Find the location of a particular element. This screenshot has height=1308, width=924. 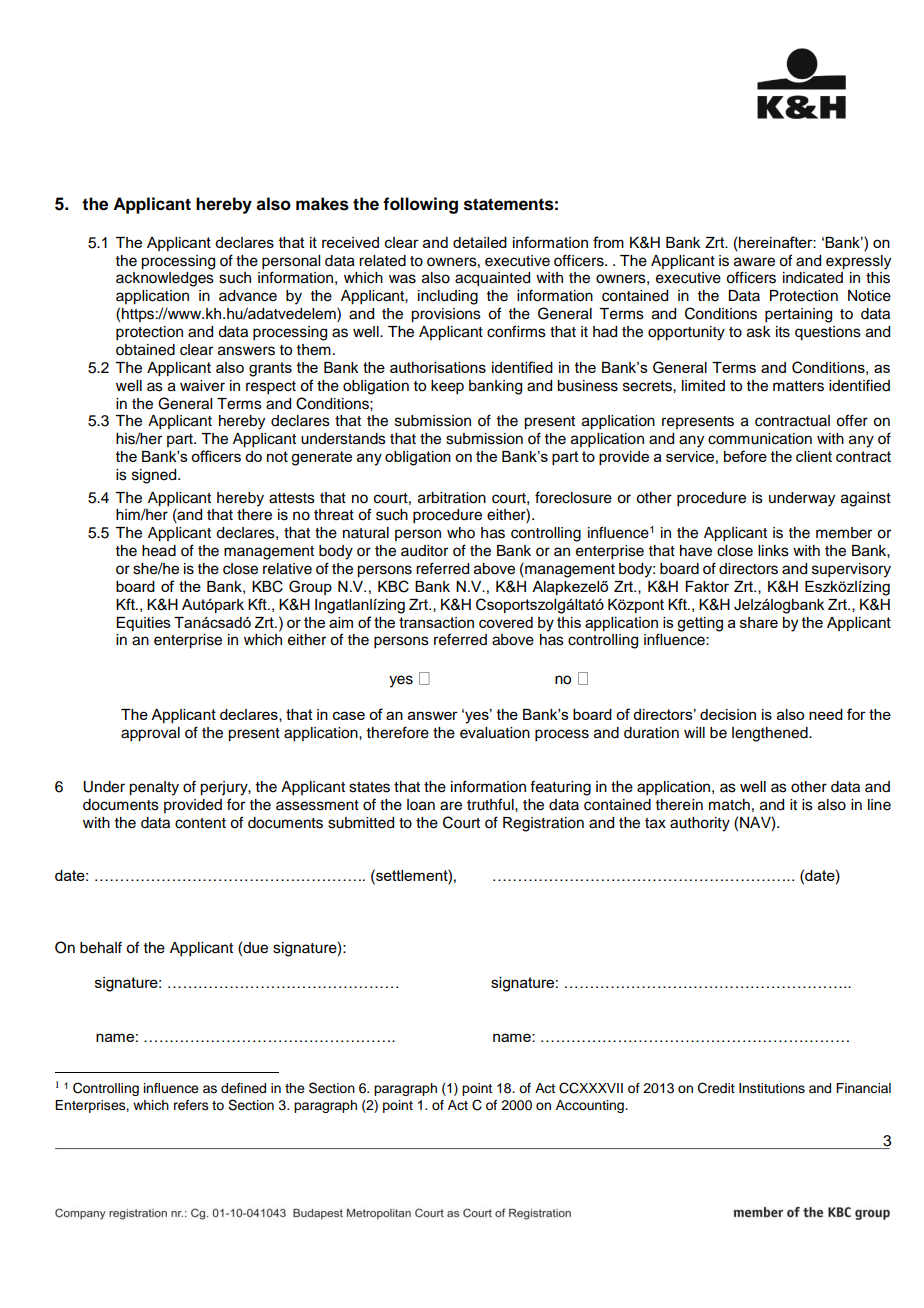

aware is located at coordinates (754, 262).
